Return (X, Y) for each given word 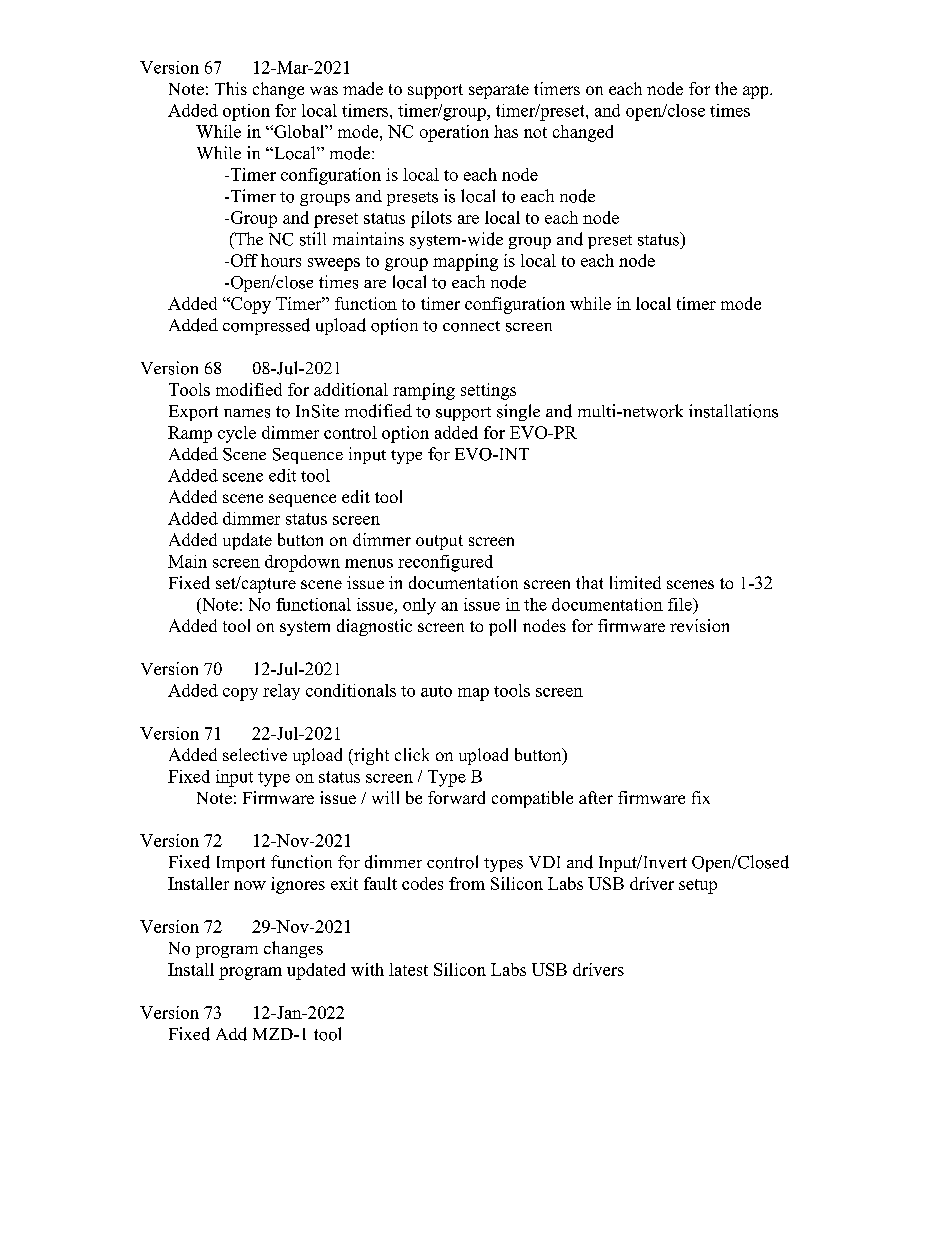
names (247, 413)
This (231, 88)
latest (408, 969)
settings (488, 391)
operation (454, 133)
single (518, 412)
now (250, 885)
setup (698, 886)
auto (436, 691)
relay (281, 692)
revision (699, 625)
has (506, 131)
